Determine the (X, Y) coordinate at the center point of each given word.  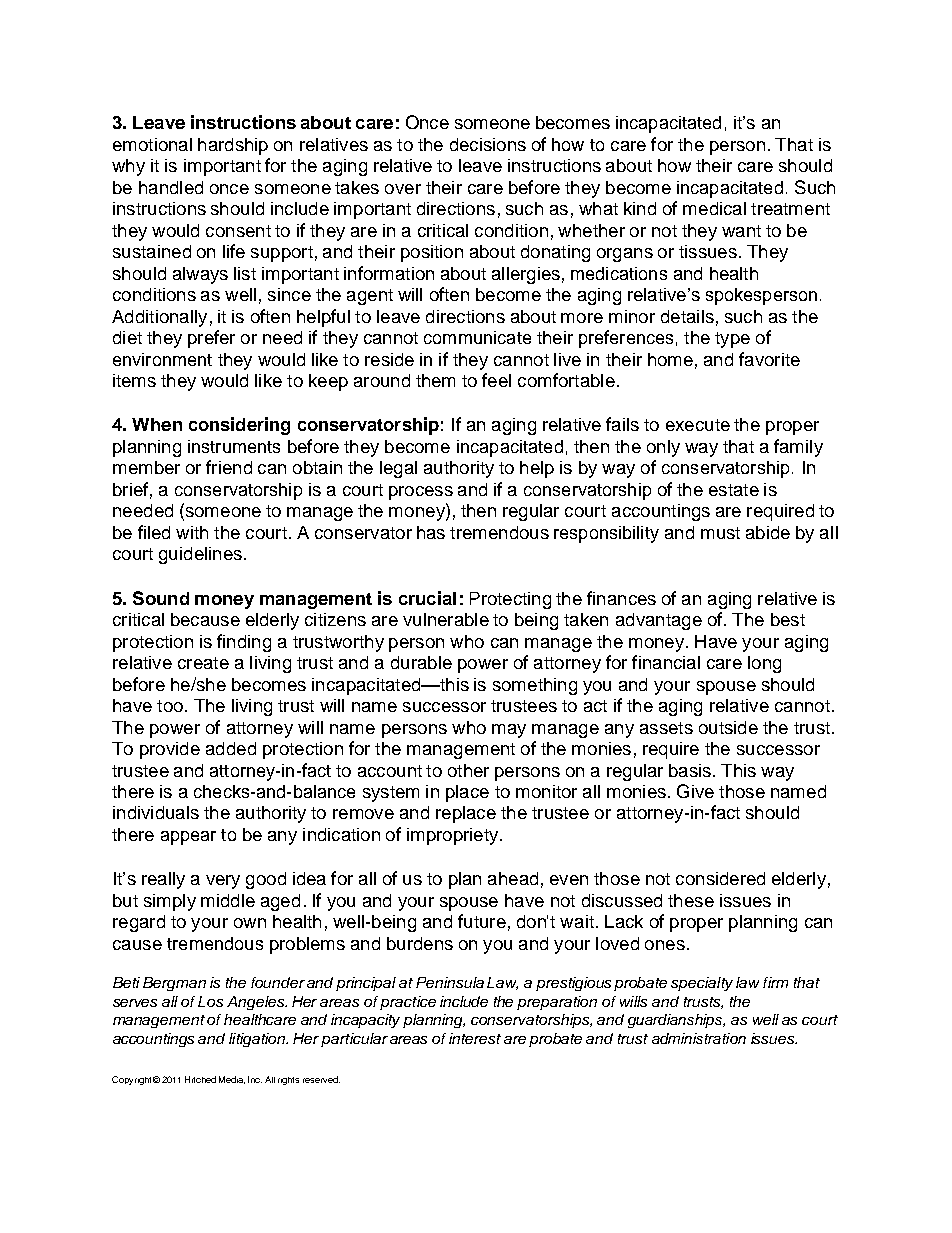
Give (695, 791)
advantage (659, 621)
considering (239, 426)
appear (188, 838)
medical (714, 208)
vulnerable (446, 619)
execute (698, 425)
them (435, 380)
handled (171, 187)
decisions (488, 144)
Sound (161, 598)
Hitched (200, 1079)
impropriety (454, 836)
